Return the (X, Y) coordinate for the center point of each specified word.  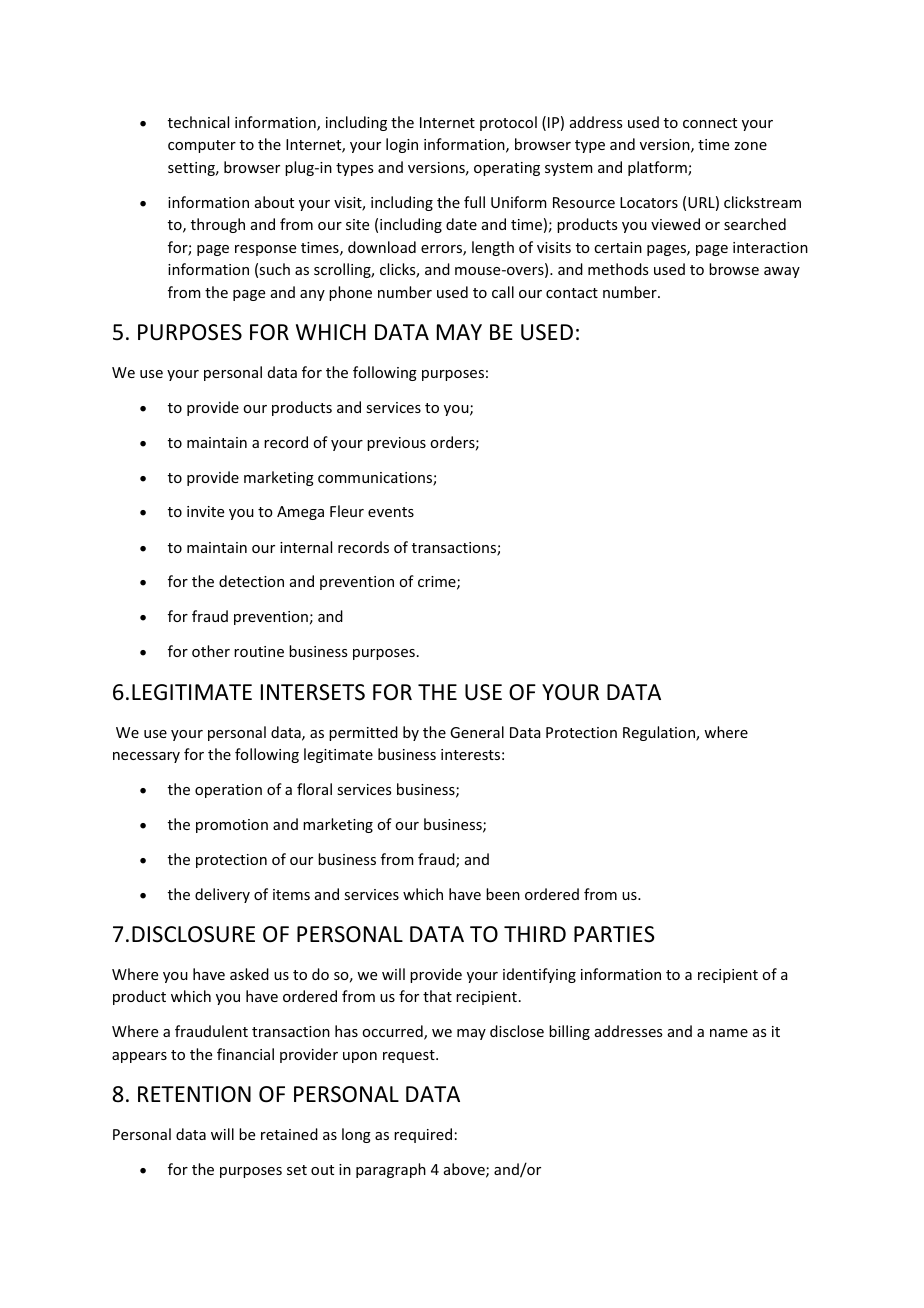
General (477, 732)
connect (710, 123)
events (391, 512)
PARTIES (614, 934)
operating (507, 169)
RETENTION (194, 1094)
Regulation (660, 733)
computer (202, 146)
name (729, 1033)
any (312, 295)
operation (228, 791)
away (782, 272)
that (437, 996)
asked (249, 974)
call (503, 292)
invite (205, 511)
